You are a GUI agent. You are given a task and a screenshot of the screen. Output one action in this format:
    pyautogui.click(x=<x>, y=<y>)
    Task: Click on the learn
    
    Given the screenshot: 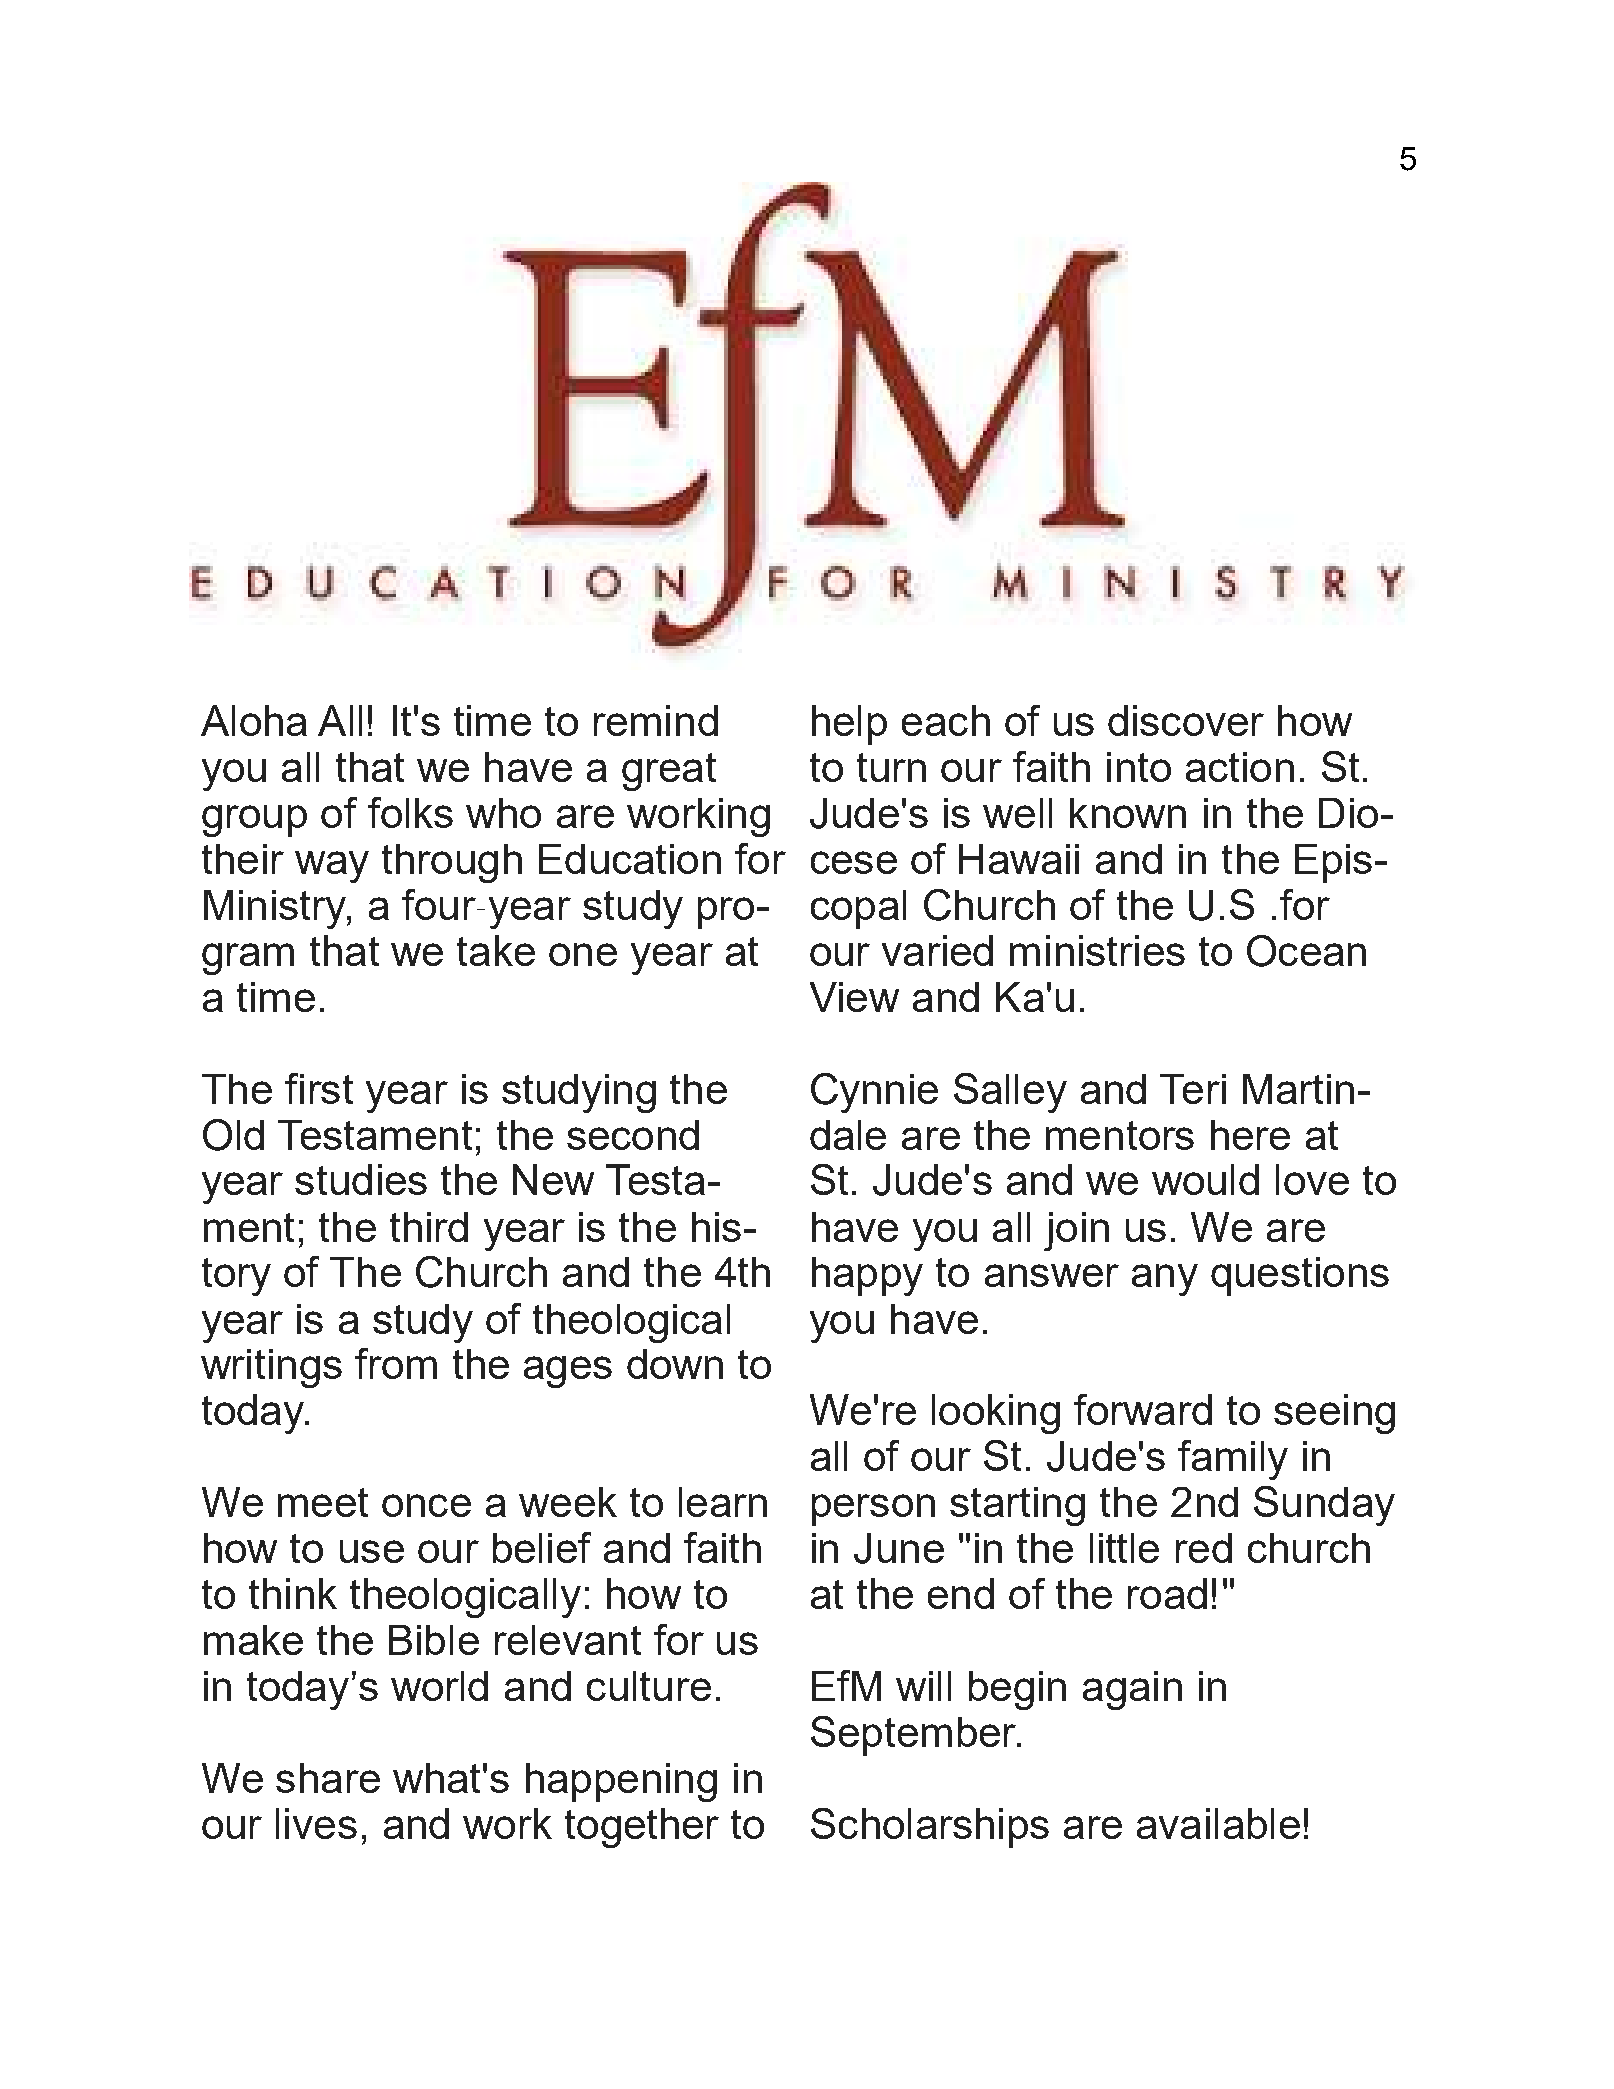 What is the action you would take?
    pyautogui.click(x=723, y=1502)
